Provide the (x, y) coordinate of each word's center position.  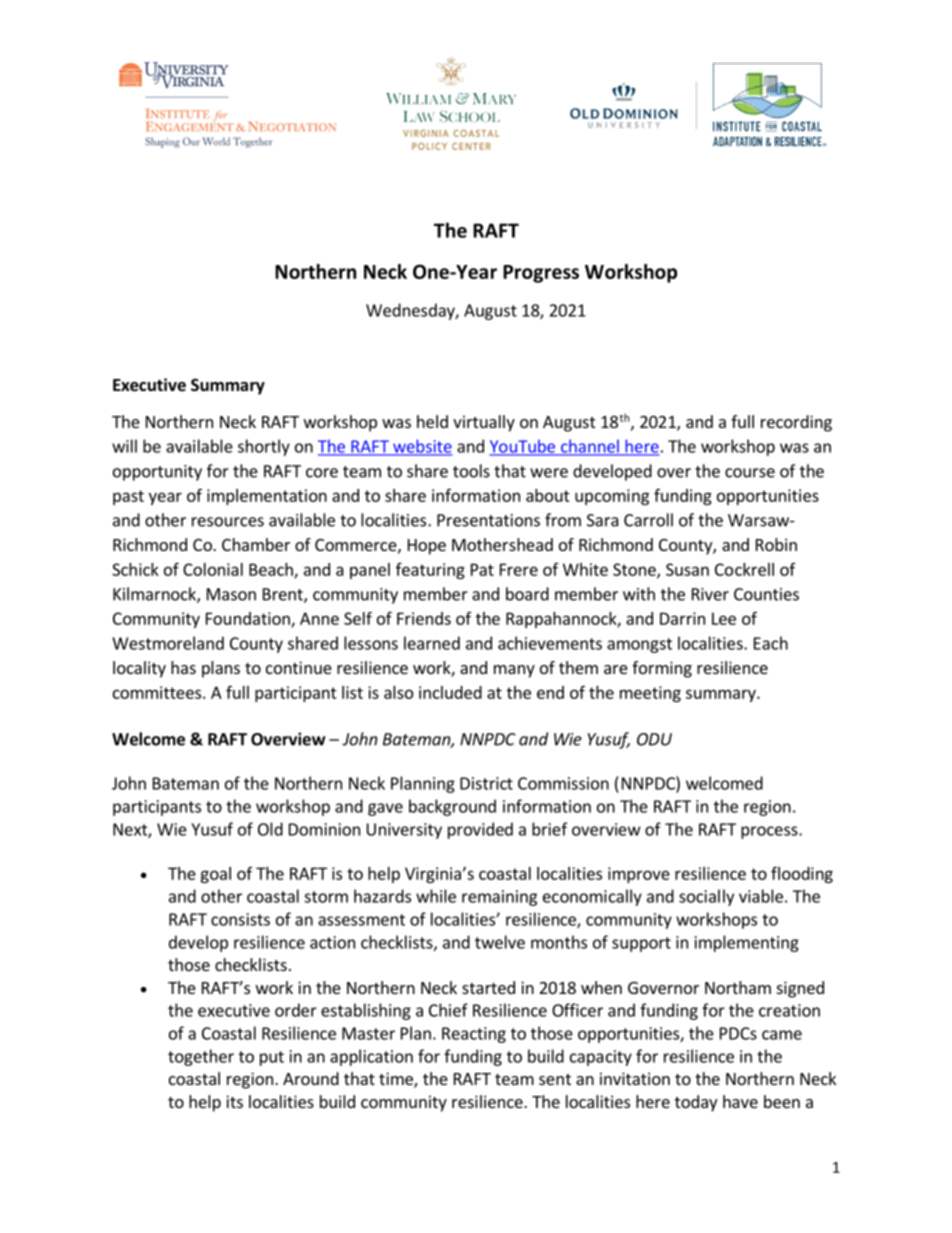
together (201, 1057)
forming (662, 669)
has (183, 667)
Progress (541, 274)
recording (796, 423)
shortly (264, 447)
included (450, 692)
